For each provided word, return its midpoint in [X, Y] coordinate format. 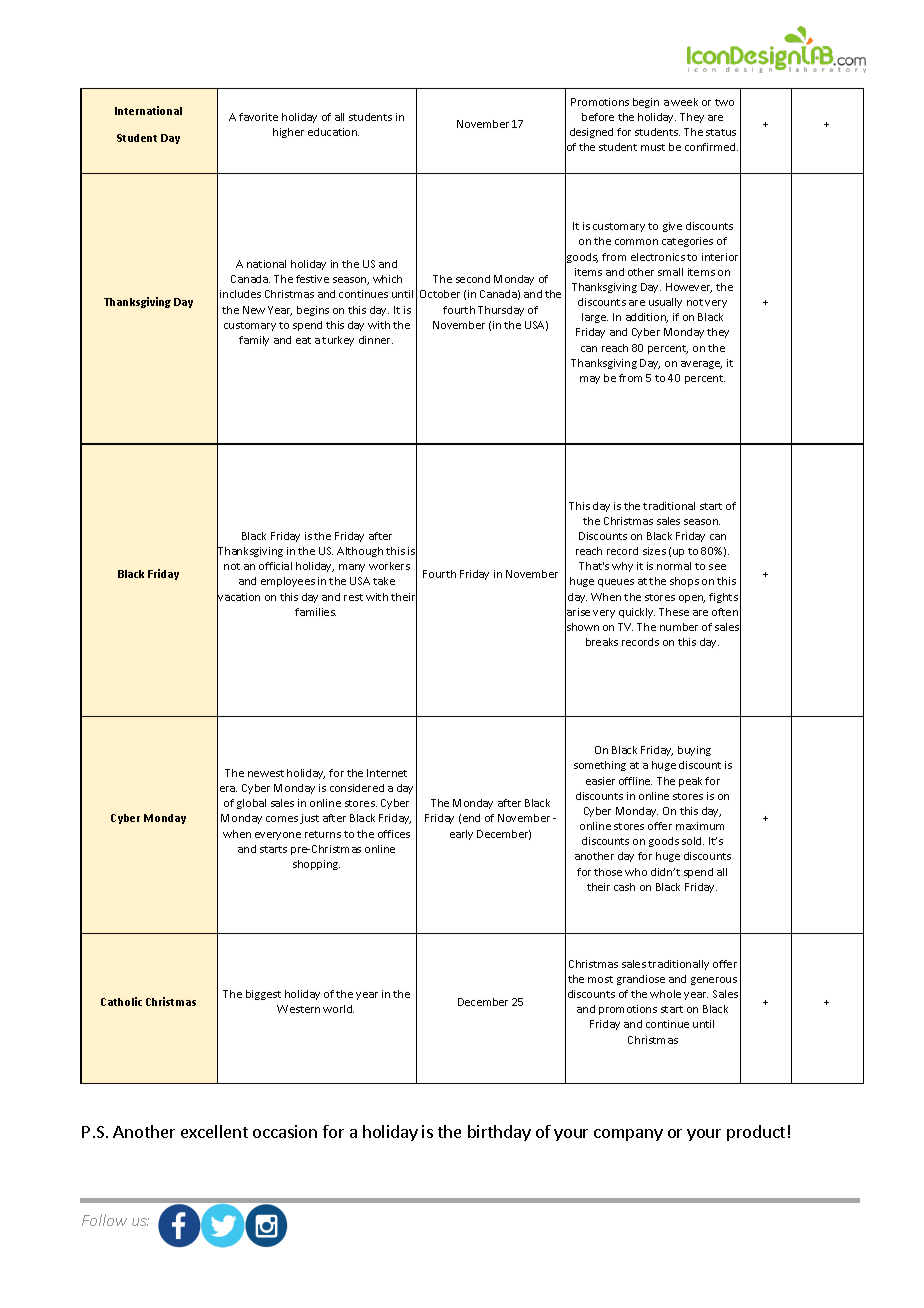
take [384, 581]
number [679, 627]
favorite [258, 117]
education [333, 132]
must [653, 147]
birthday [499, 1133]
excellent [214, 1131]
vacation [238, 597]
